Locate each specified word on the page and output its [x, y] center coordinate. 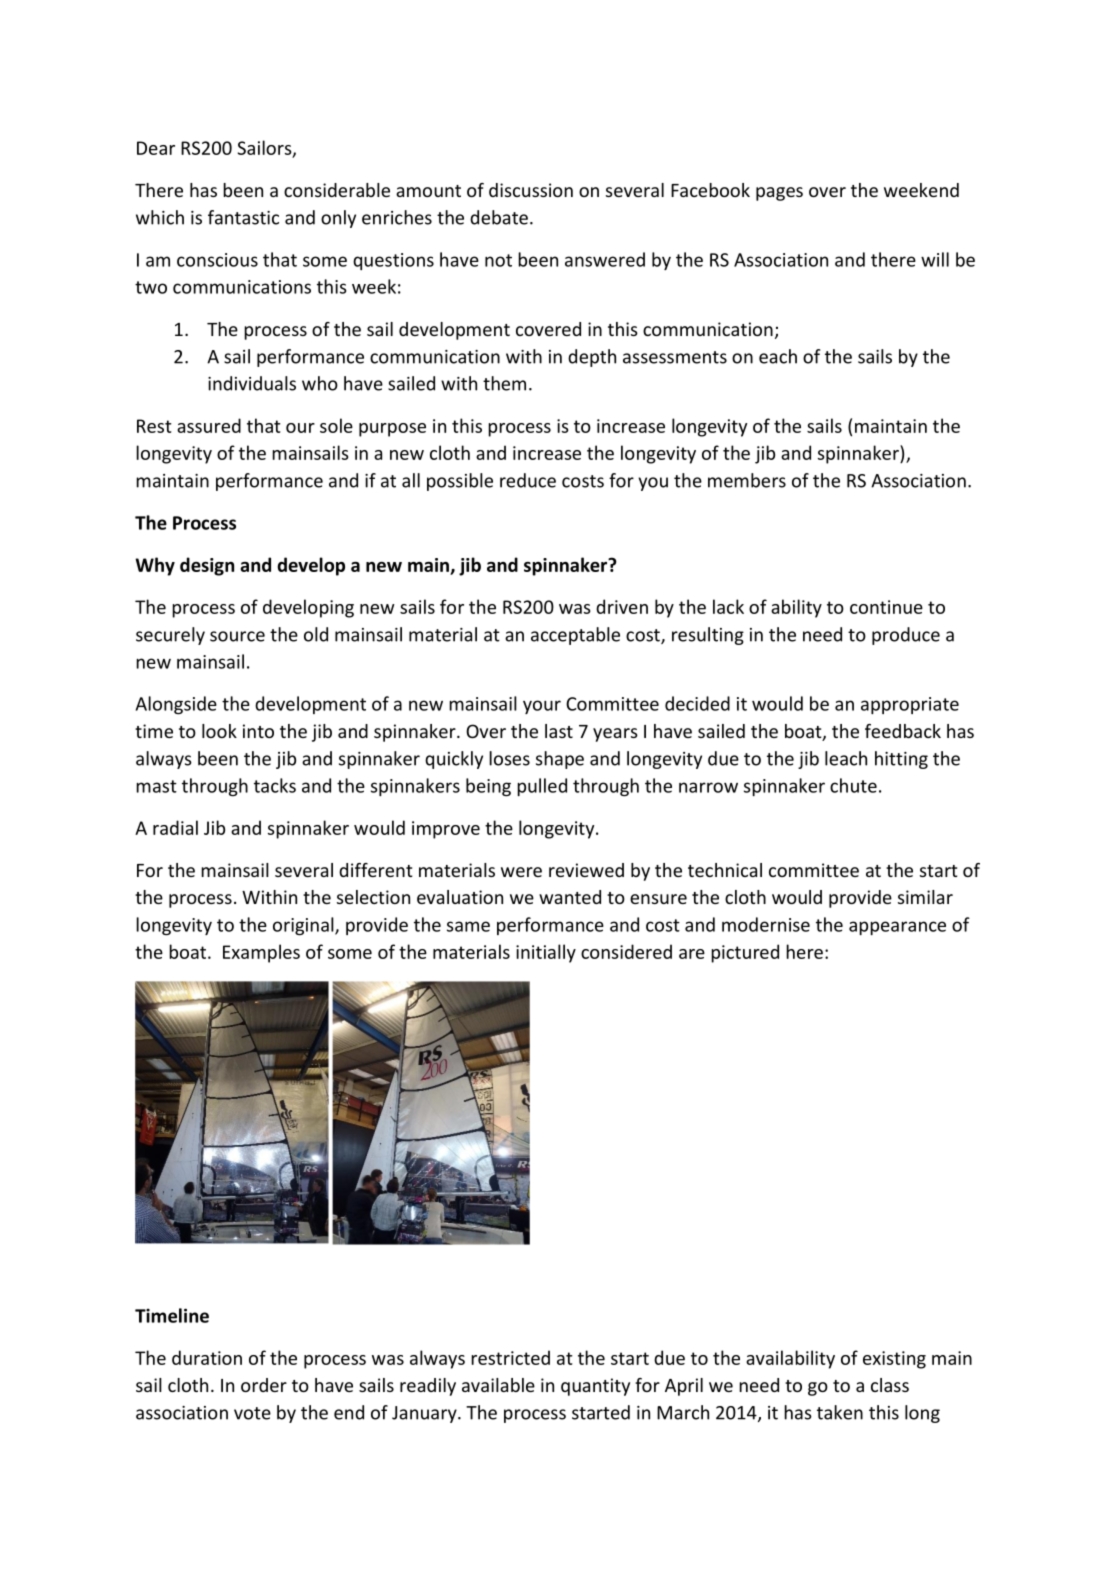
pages [779, 194]
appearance [897, 928]
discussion [531, 190]
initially [546, 953]
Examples [261, 953]
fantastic [243, 217]
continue [886, 607]
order [264, 1385]
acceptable [575, 636]
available [498, 1385]
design [207, 566]
